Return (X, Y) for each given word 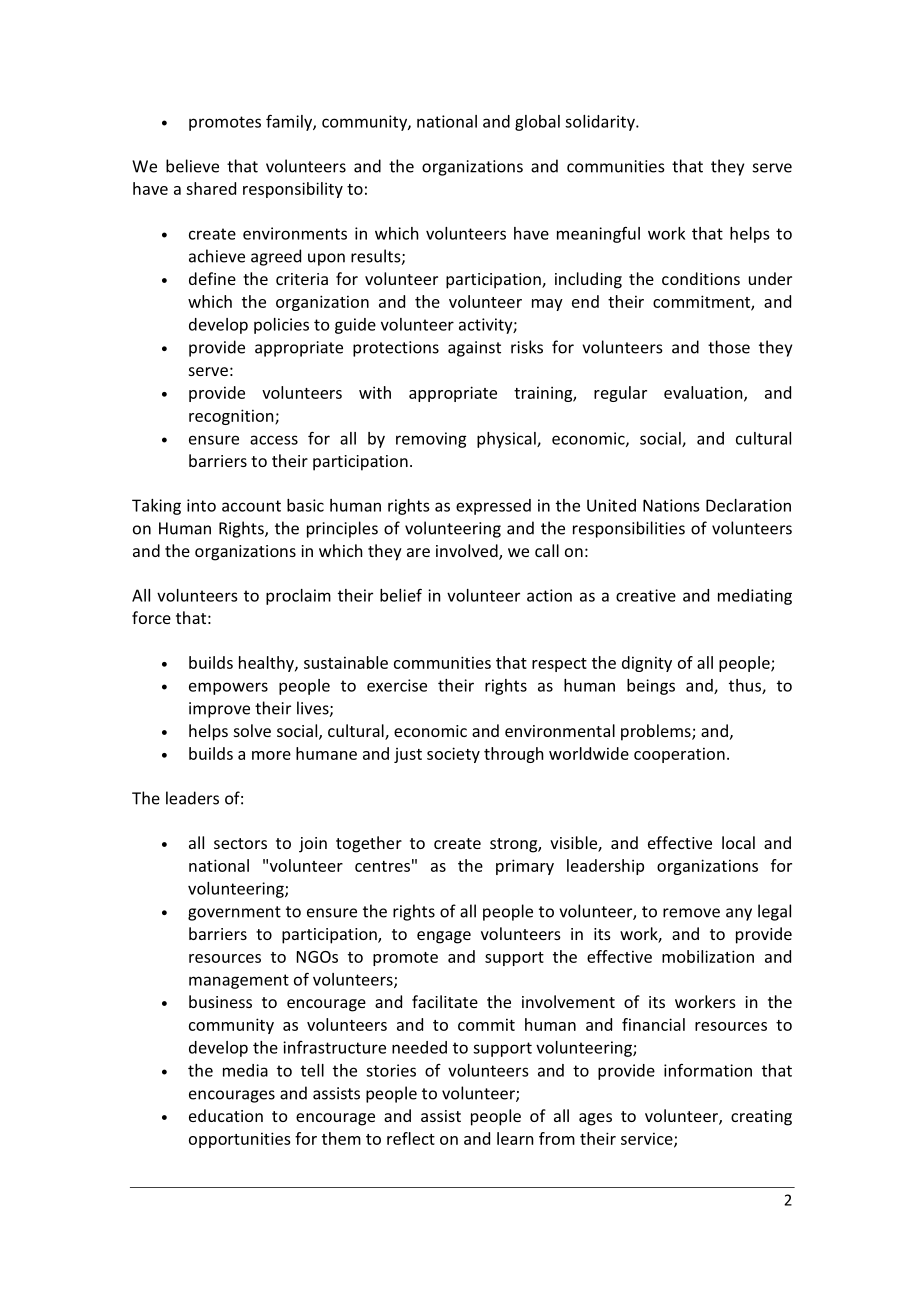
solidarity (601, 123)
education (226, 1115)
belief (401, 595)
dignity (647, 664)
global (537, 123)
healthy (267, 664)
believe (192, 166)
